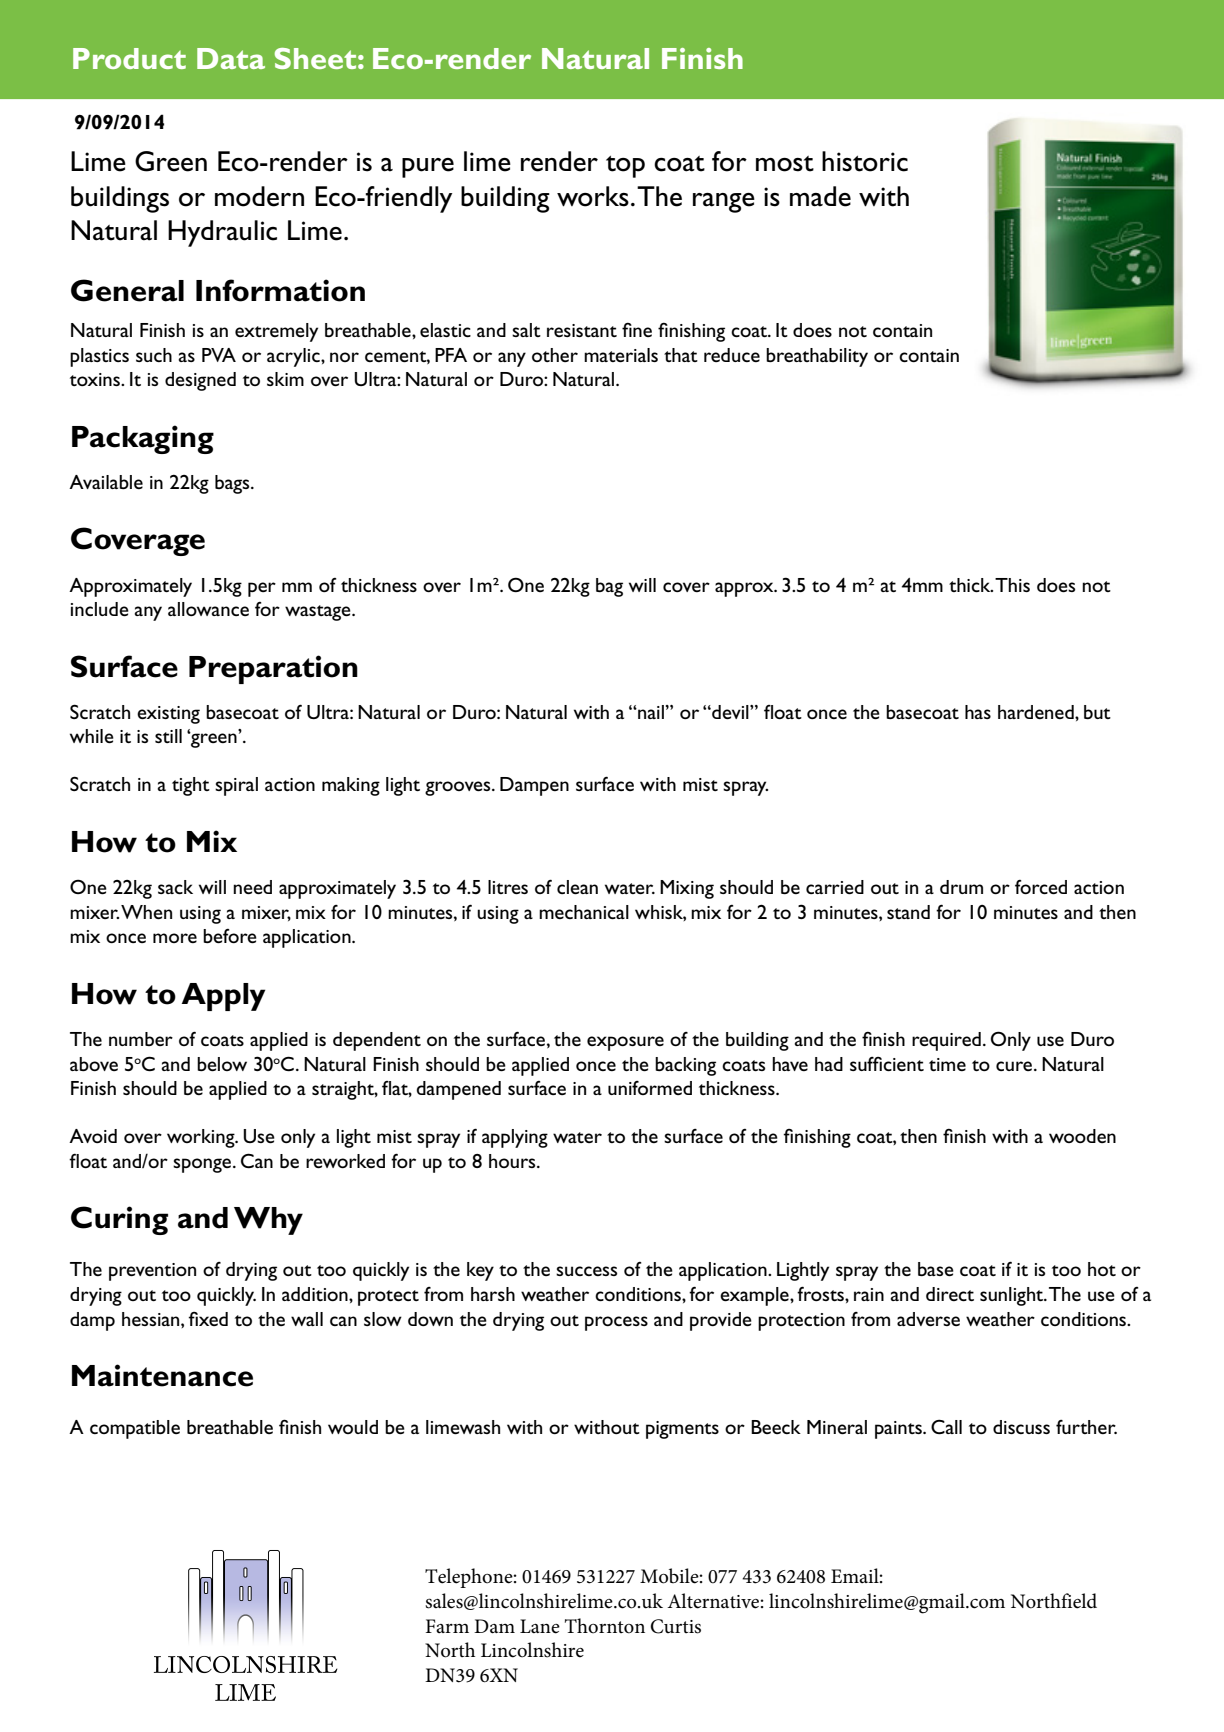 This screenshot has width=1224, height=1732. I want to click on compatible, so click(135, 1429).
